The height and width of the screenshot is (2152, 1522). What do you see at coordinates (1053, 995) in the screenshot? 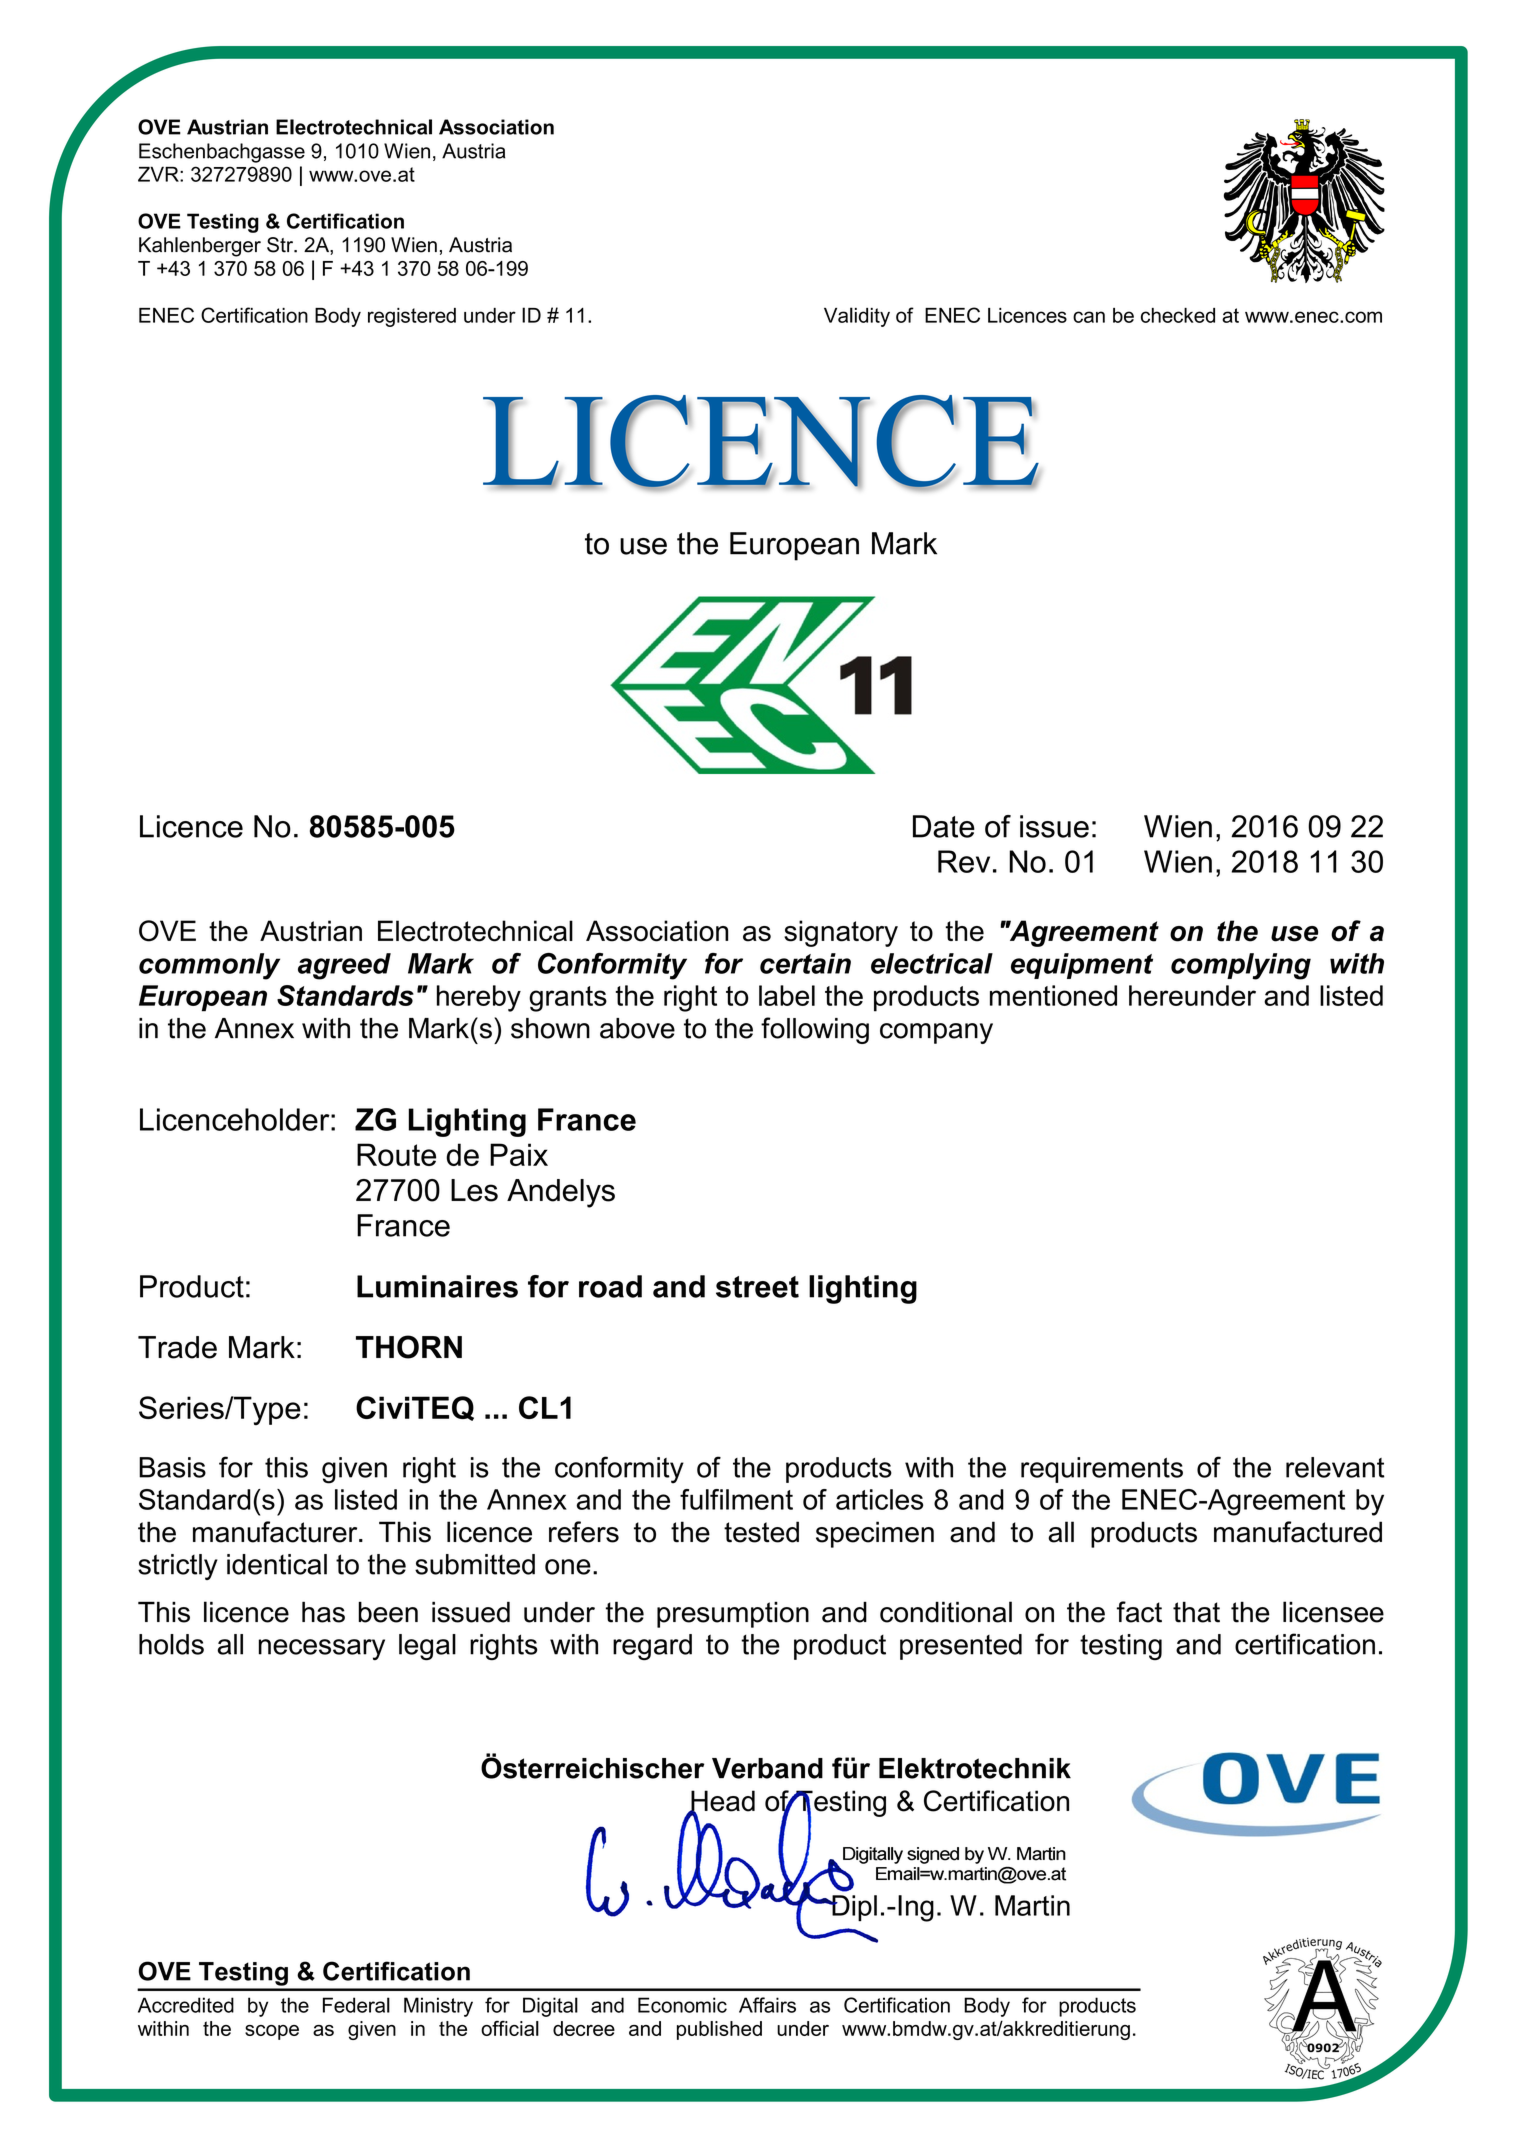
I see `mentioned` at bounding box center [1053, 995].
